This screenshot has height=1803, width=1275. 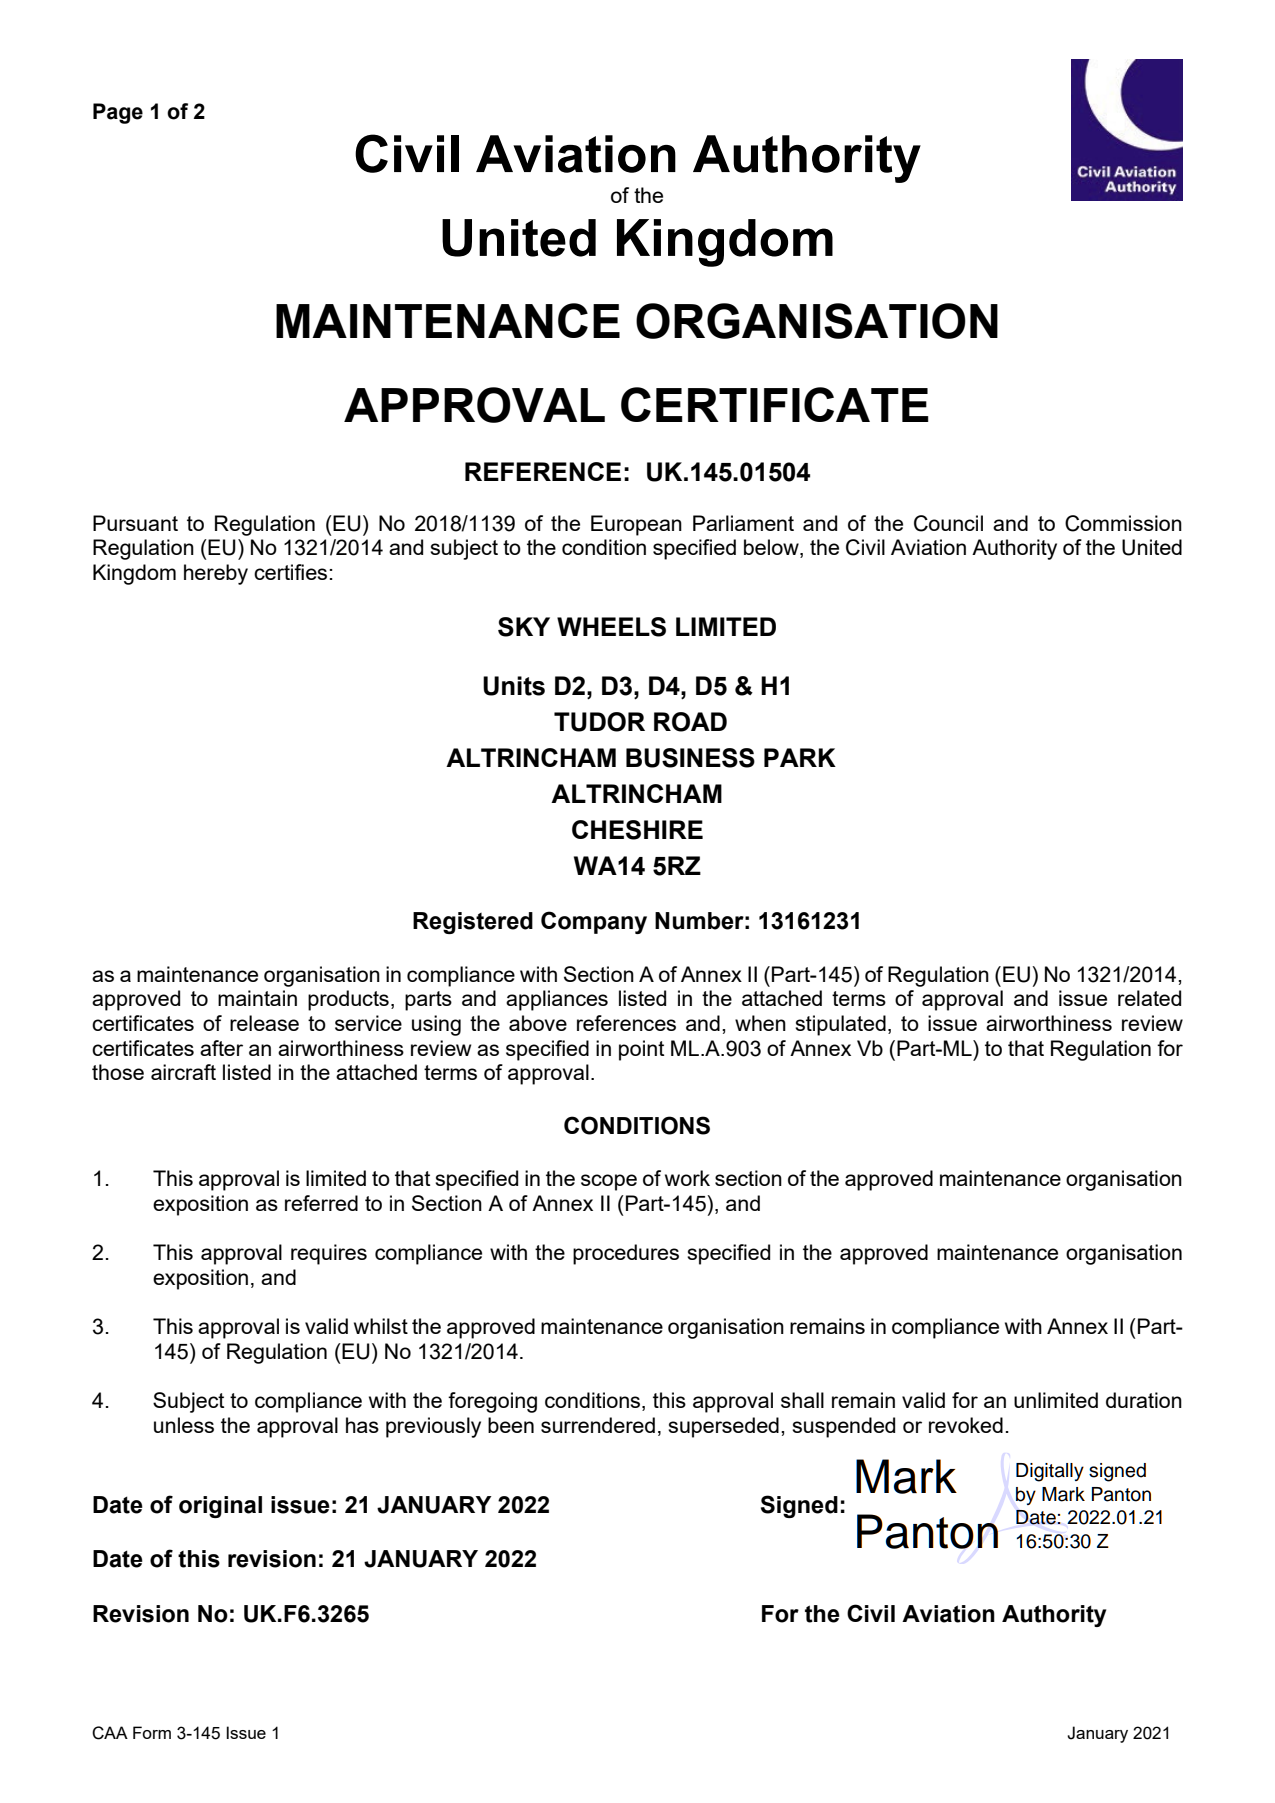 What do you see at coordinates (948, 523) in the screenshot?
I see `Council` at bounding box center [948, 523].
